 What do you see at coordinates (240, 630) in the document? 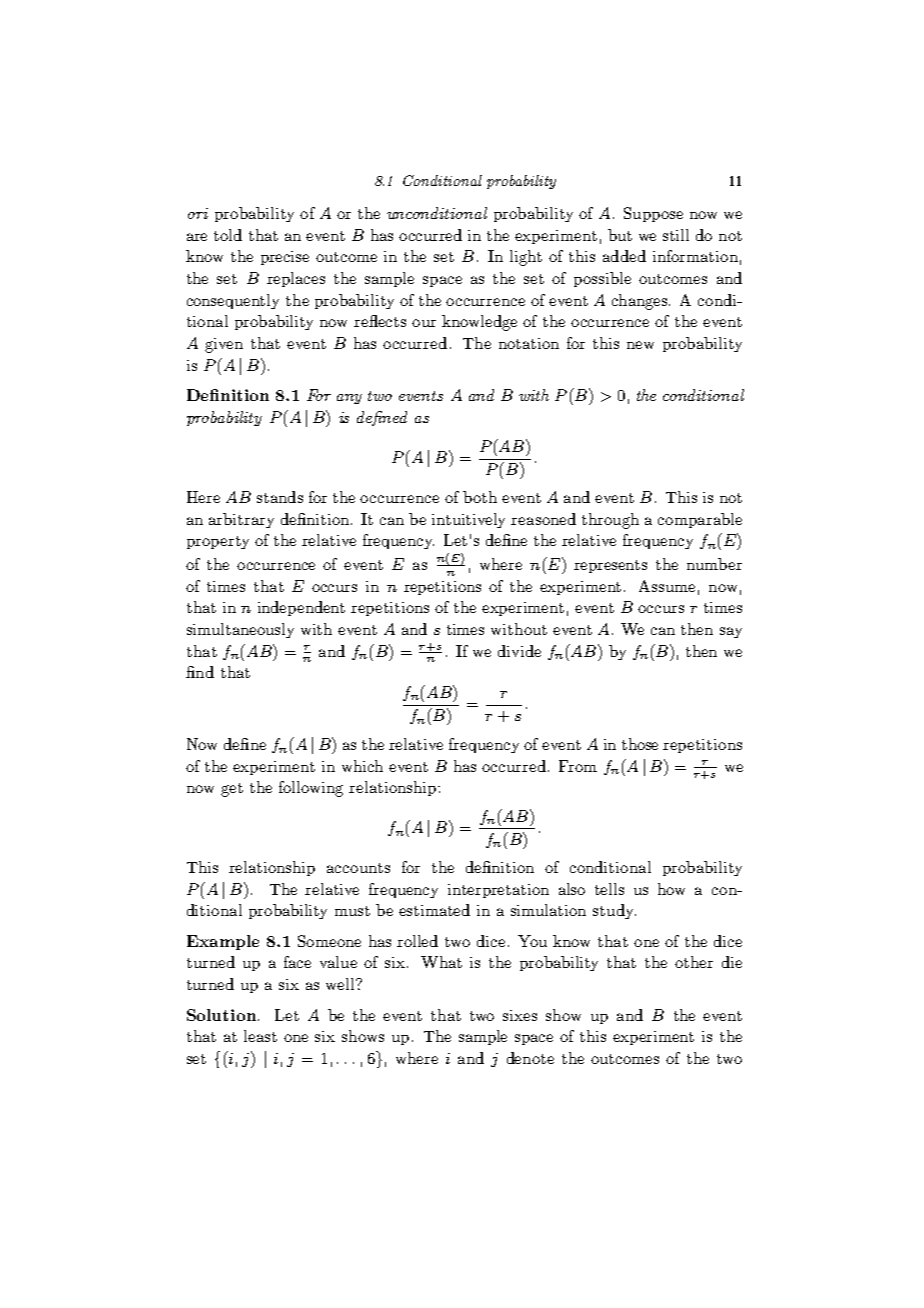
I see `simultaneously` at bounding box center [240, 630].
